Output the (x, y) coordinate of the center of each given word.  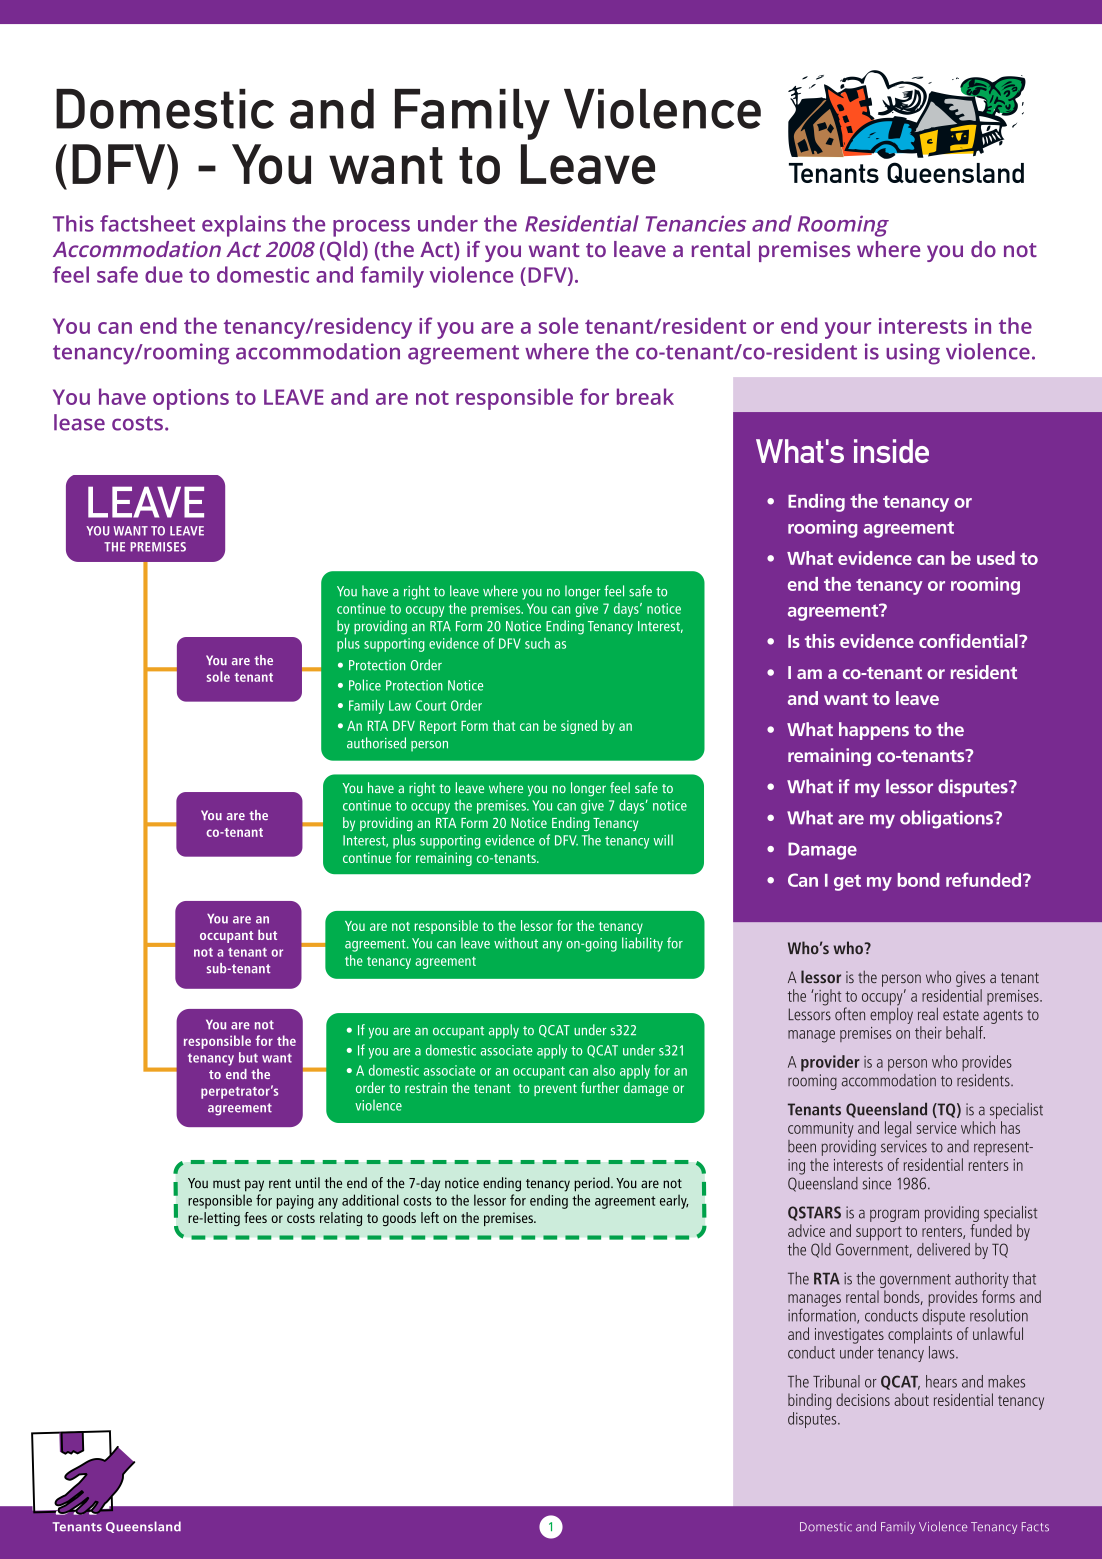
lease (79, 422)
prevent (555, 1090)
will (663, 840)
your (848, 330)
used (996, 558)
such (537, 643)
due (164, 274)
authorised (376, 743)
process (371, 228)
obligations (947, 819)
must (226, 1183)
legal (898, 1129)
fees (255, 1217)
